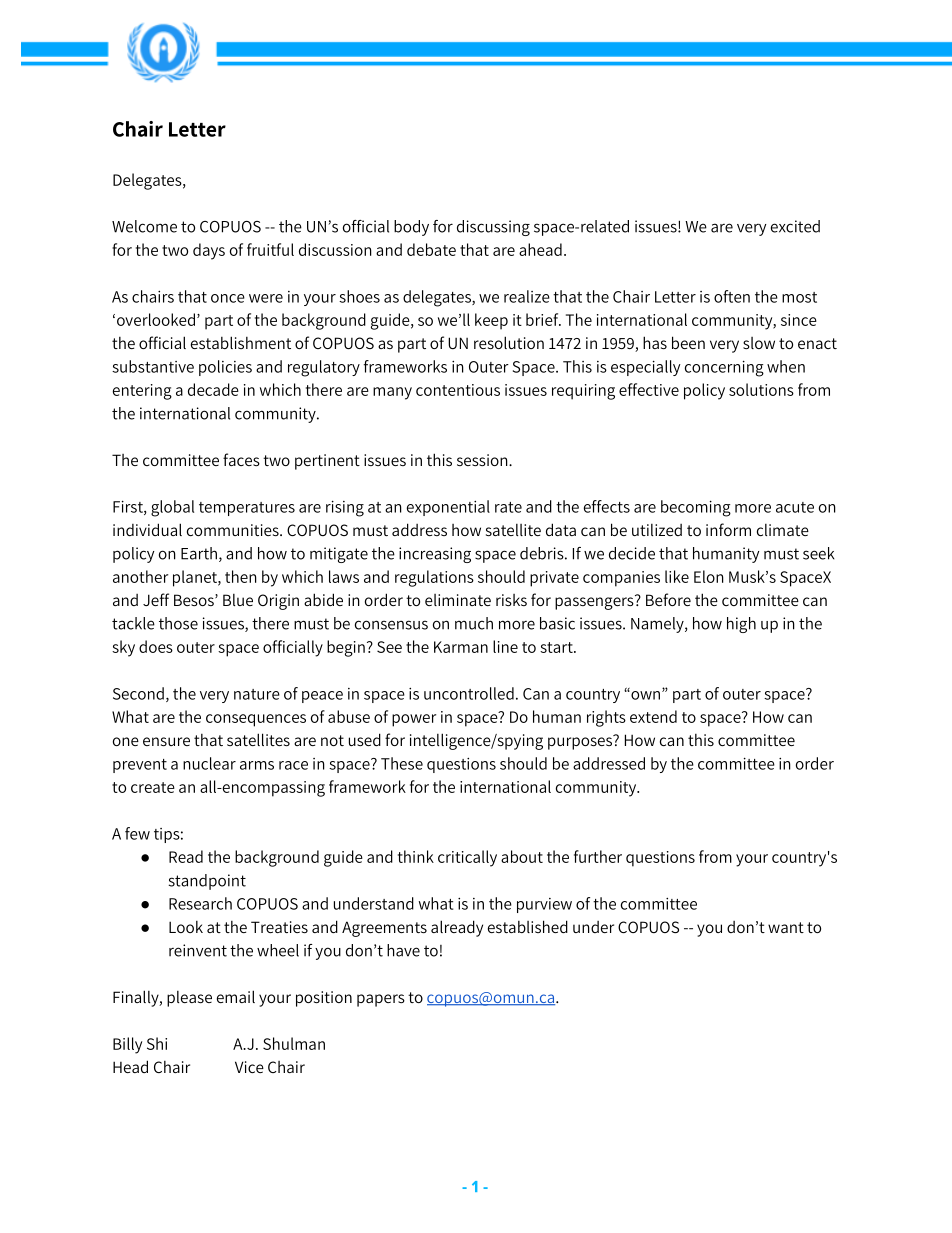 This document has width=952, height=1233. Describe the element at coordinates (402, 763) in the document. I see `These` at that location.
